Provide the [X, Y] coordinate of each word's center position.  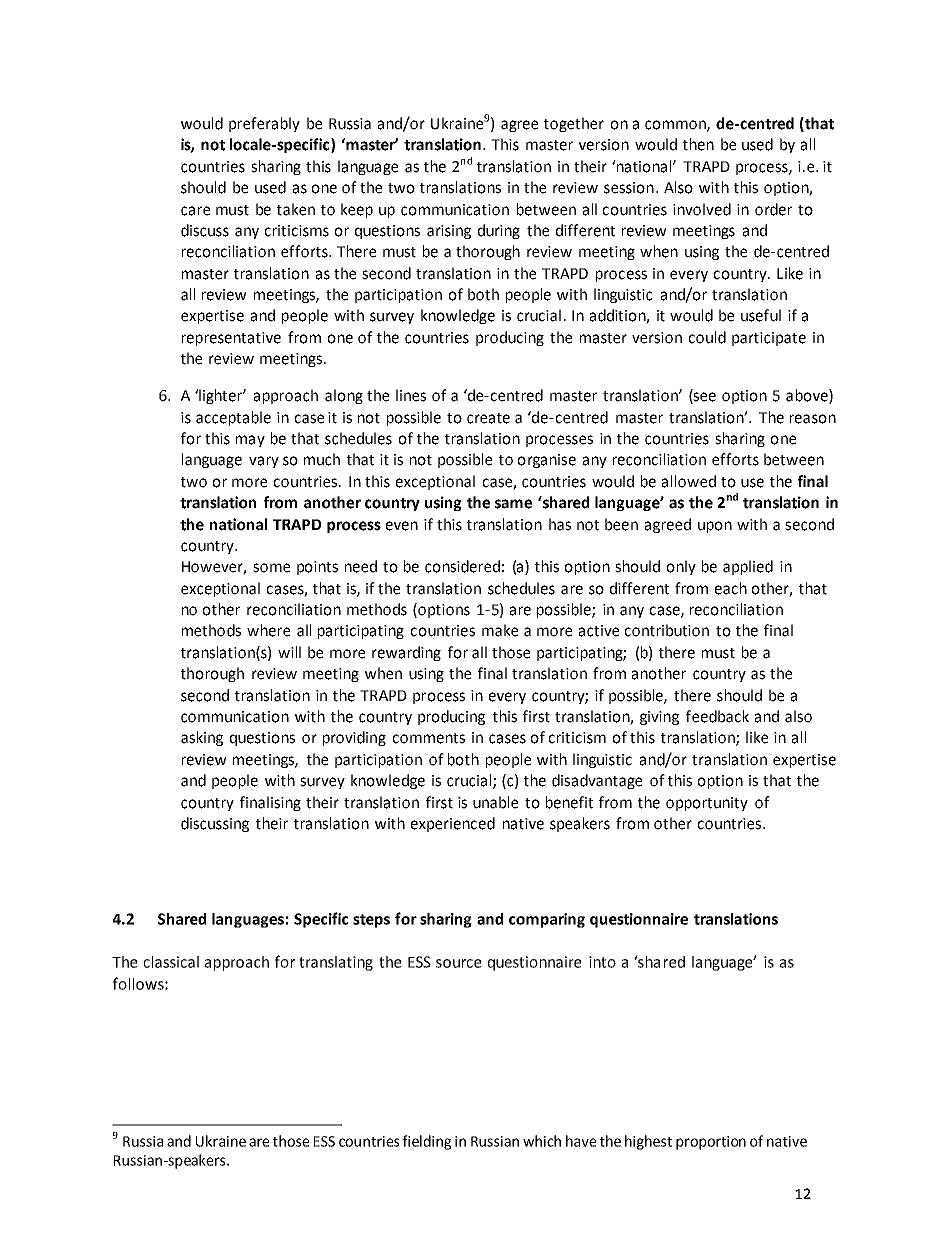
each [731, 588]
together [574, 124]
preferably [264, 124]
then [698, 144]
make [500, 630]
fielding [427, 1142]
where [268, 630]
